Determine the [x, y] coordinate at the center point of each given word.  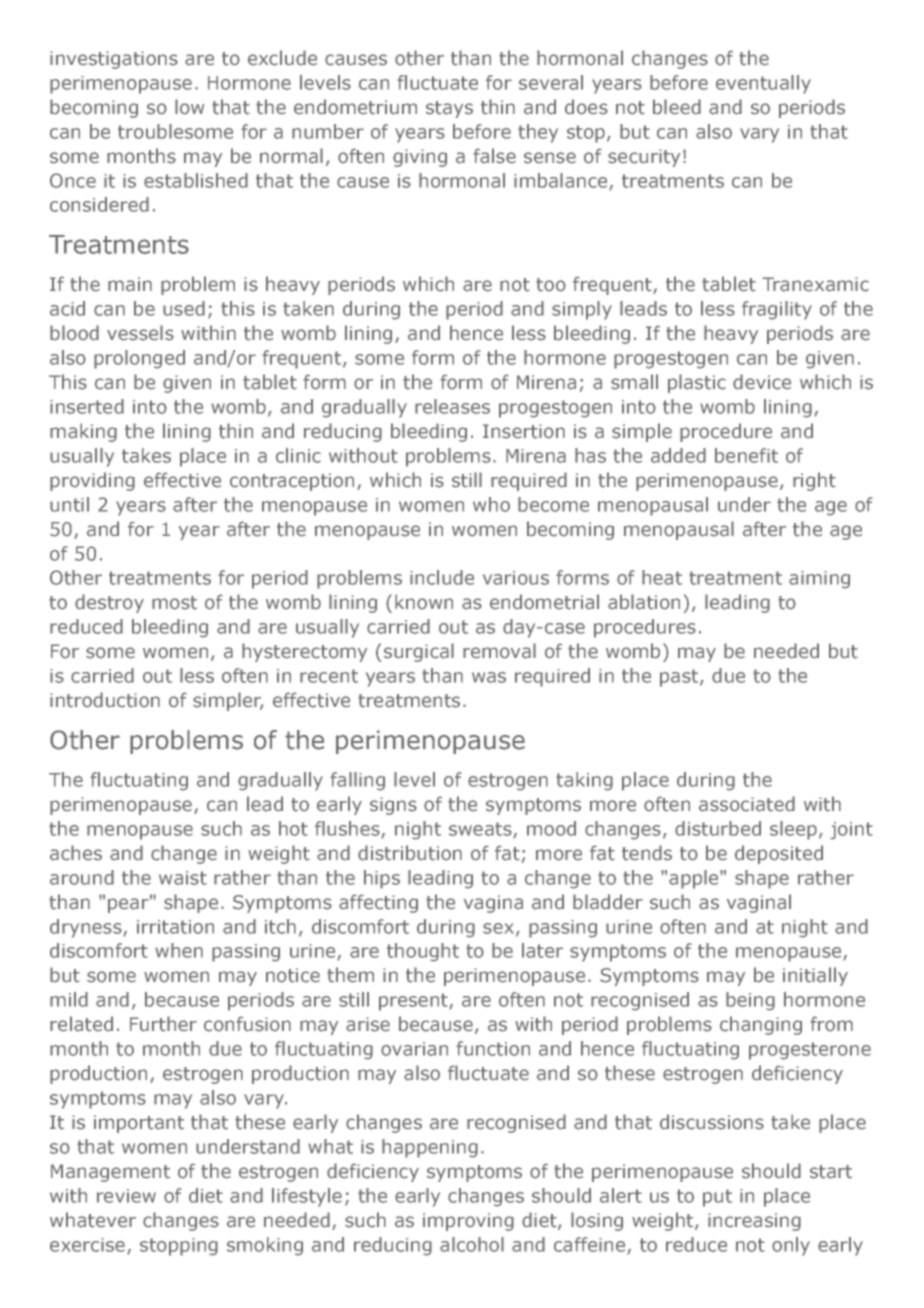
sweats [481, 830]
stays [449, 109]
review [126, 1196]
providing [92, 481]
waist [183, 878]
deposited [779, 854]
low [189, 107]
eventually [763, 84]
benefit [746, 455]
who [491, 504]
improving [468, 1222]
